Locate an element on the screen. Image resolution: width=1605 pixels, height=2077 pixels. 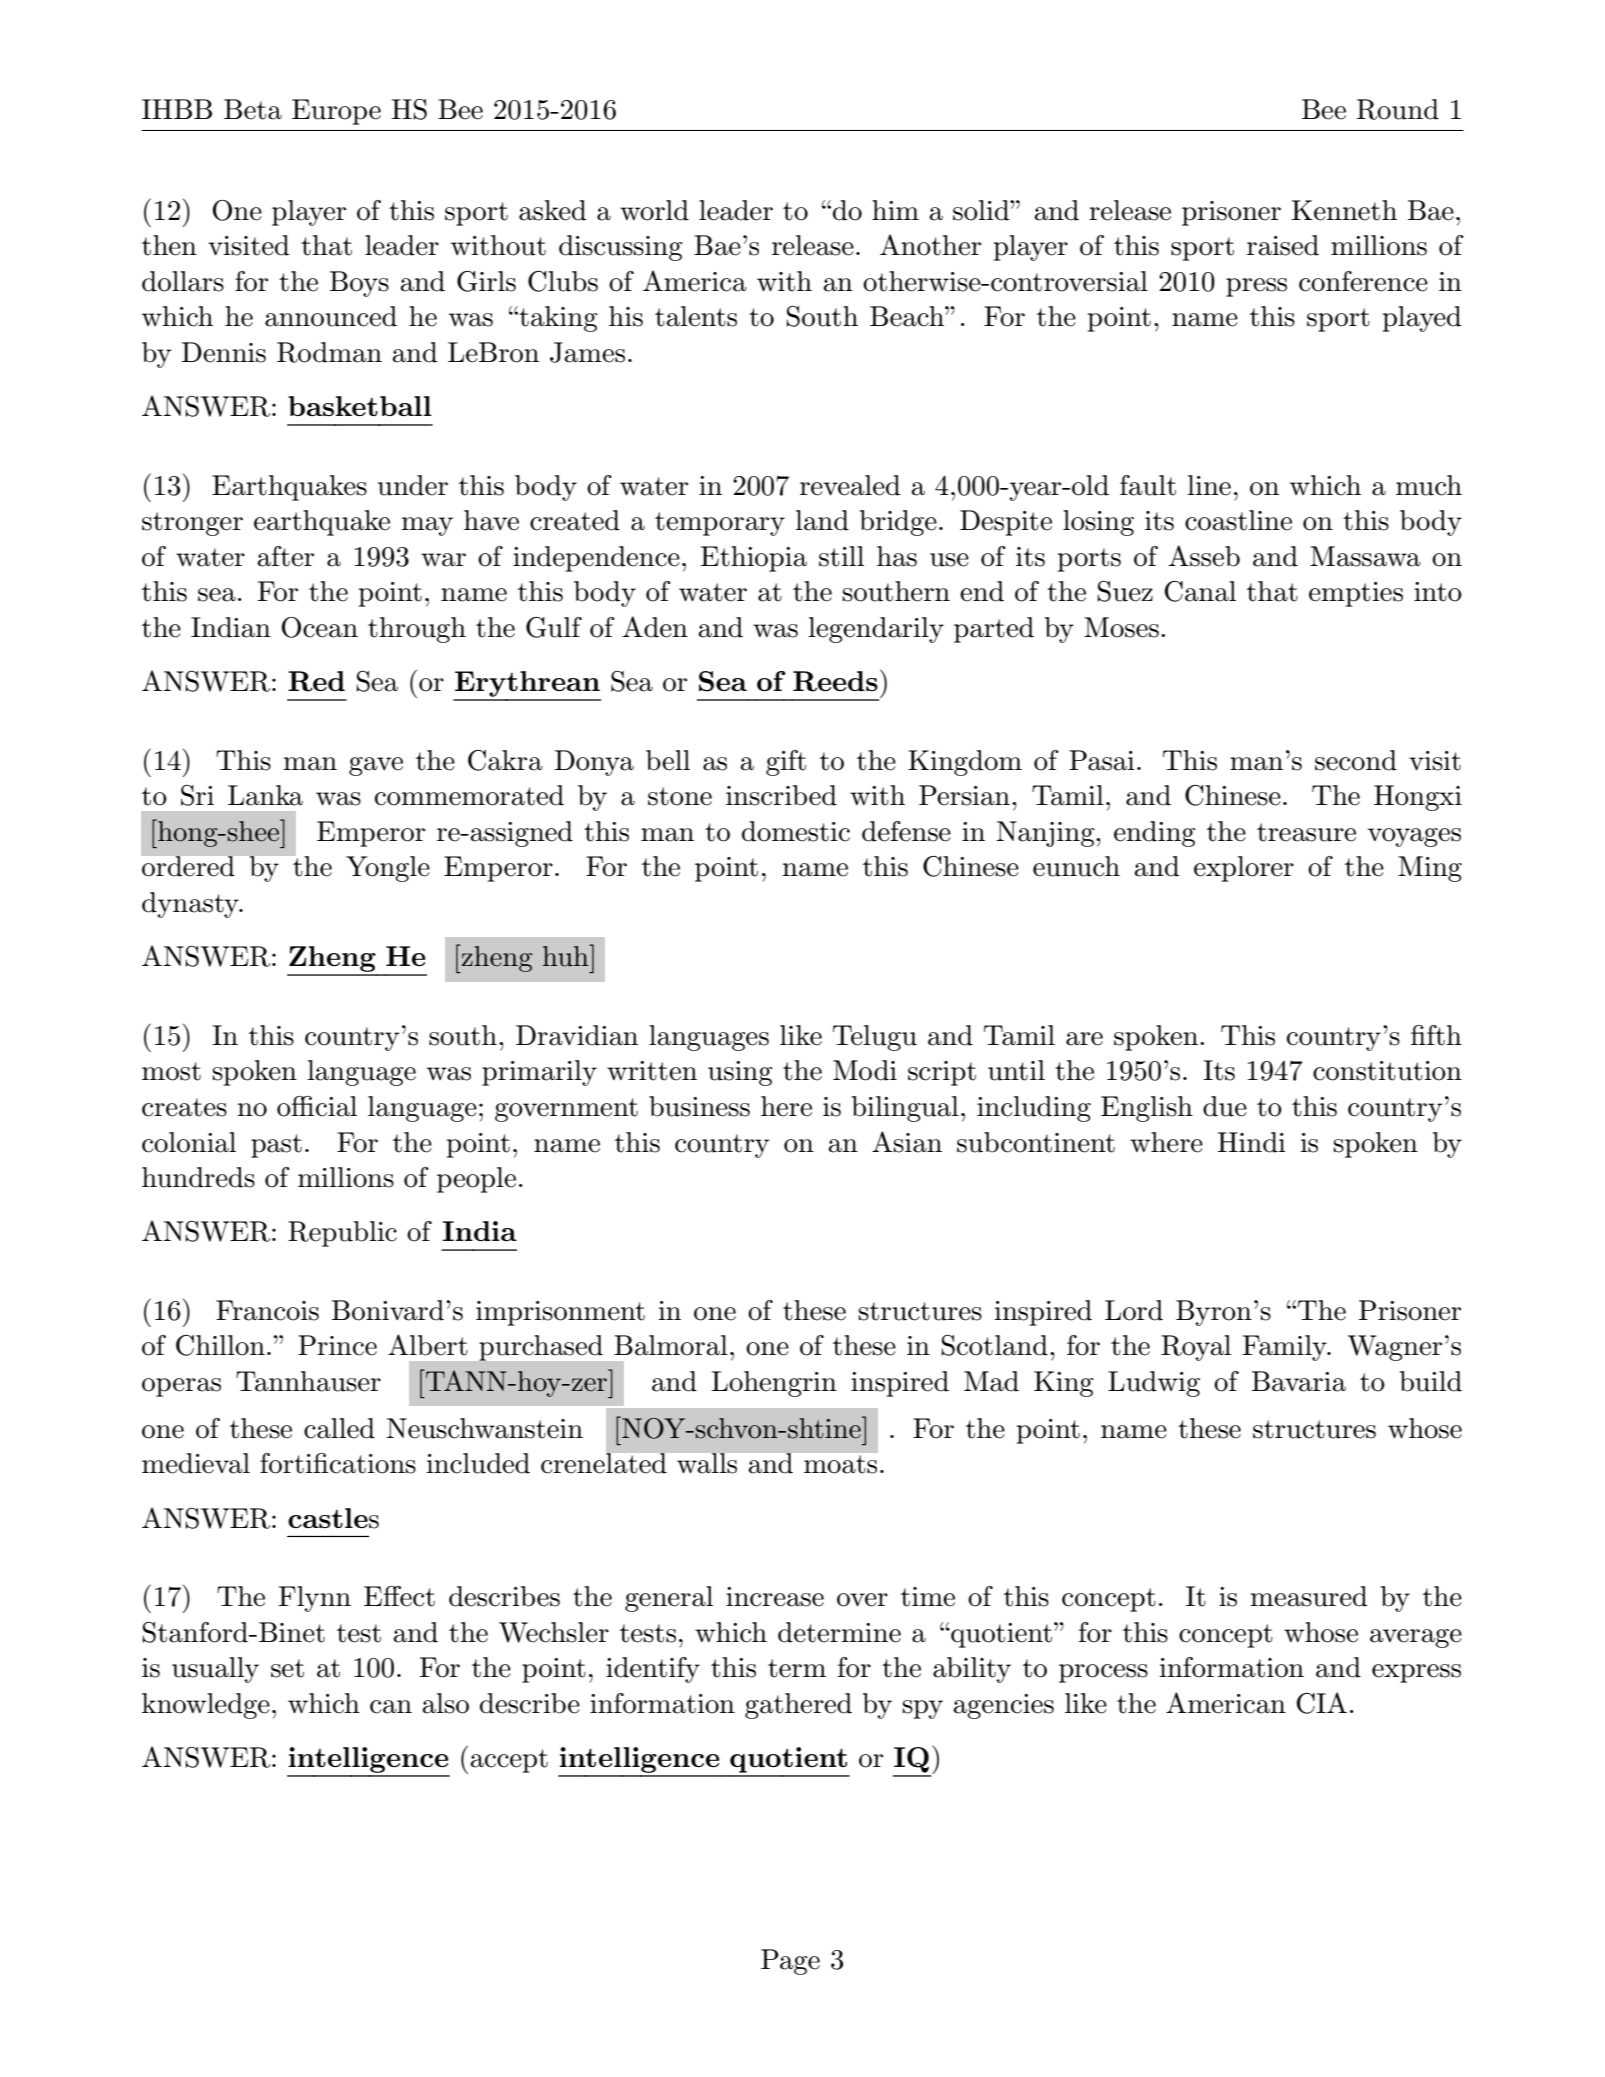
accept is located at coordinates (509, 1761).
